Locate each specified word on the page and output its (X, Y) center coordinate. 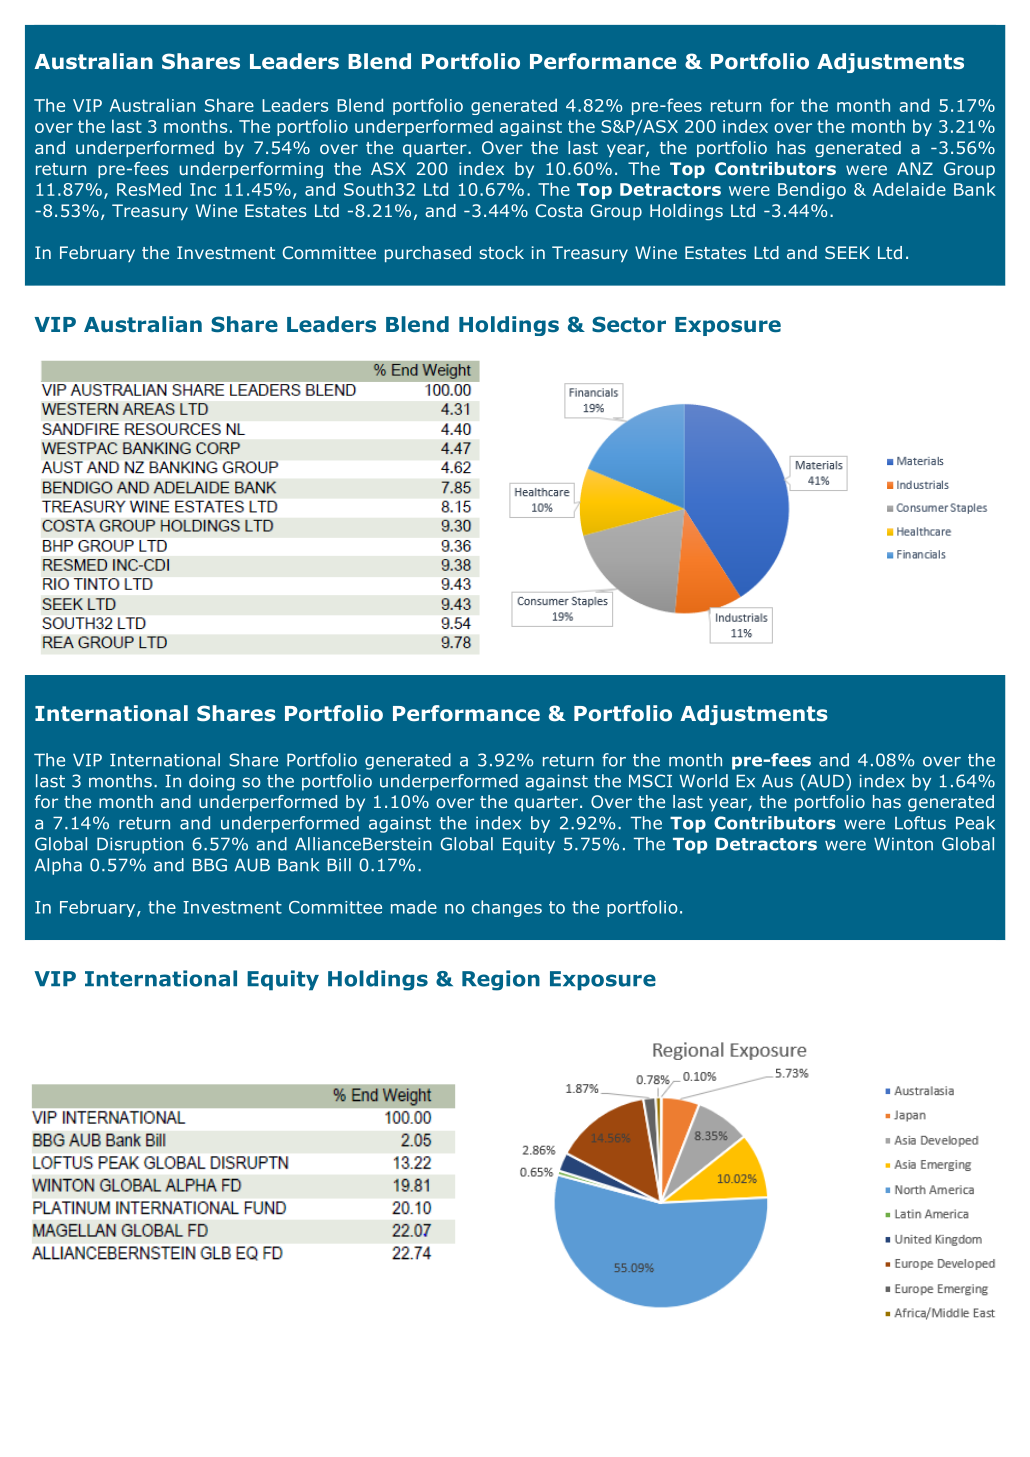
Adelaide (909, 189)
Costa (559, 210)
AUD (824, 781)
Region (501, 980)
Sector (629, 324)
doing (212, 782)
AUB (252, 865)
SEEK (847, 252)
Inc (203, 189)
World (704, 781)
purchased (428, 254)
